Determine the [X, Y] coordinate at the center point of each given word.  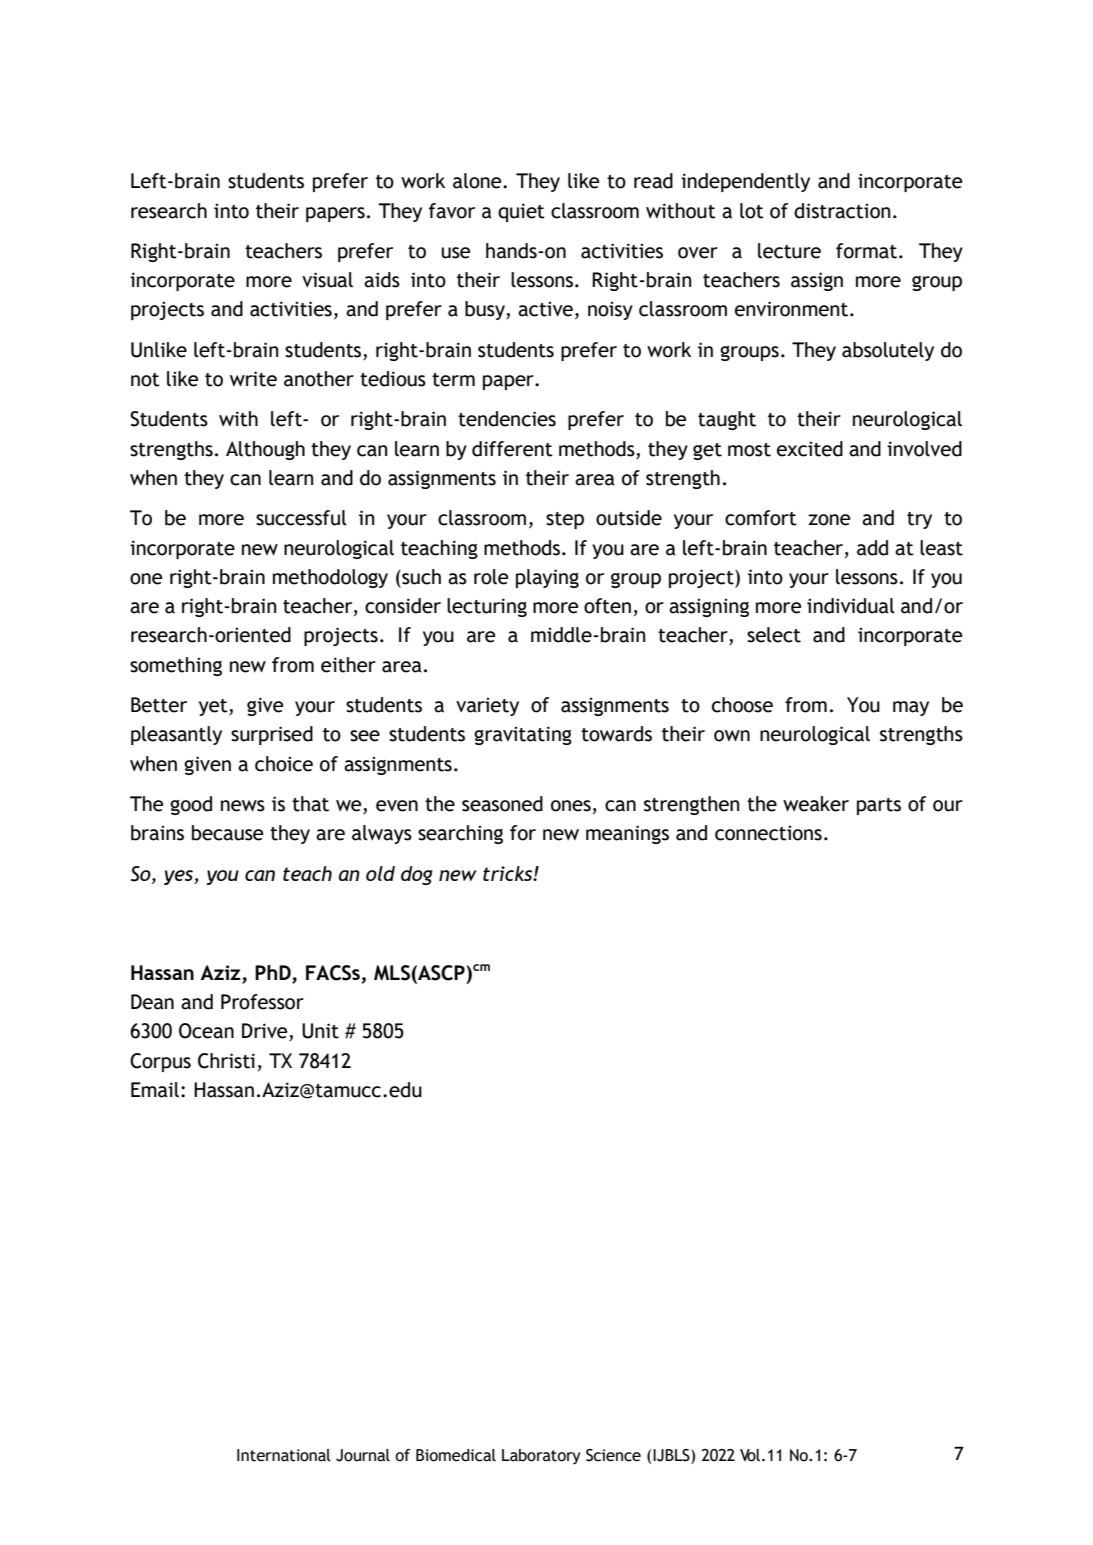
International [284, 1455]
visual [327, 280]
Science [613, 1455]
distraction [842, 211]
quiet [521, 212]
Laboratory [541, 1457]
